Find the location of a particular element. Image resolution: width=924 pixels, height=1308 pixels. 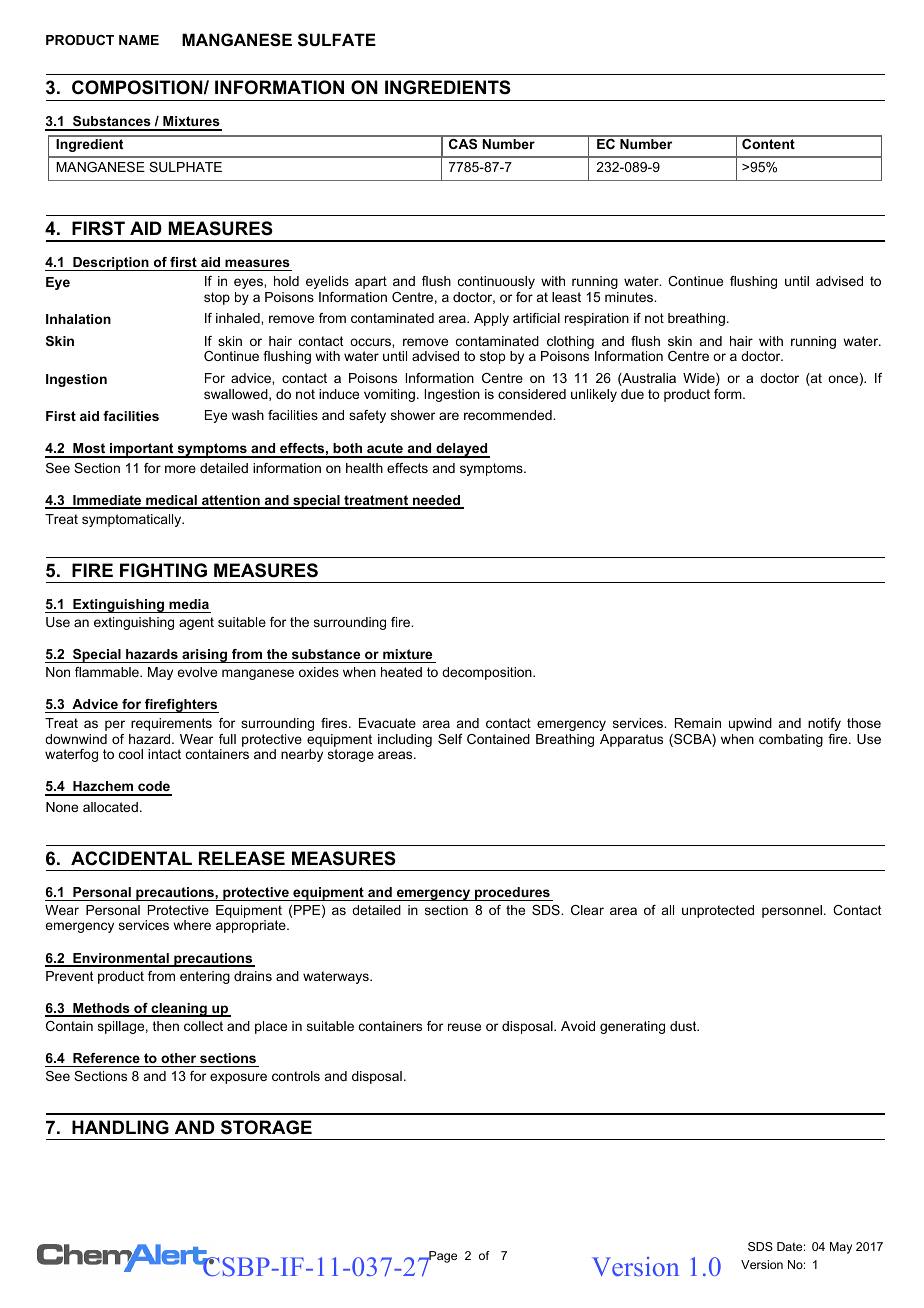

Apply is located at coordinates (491, 319).
